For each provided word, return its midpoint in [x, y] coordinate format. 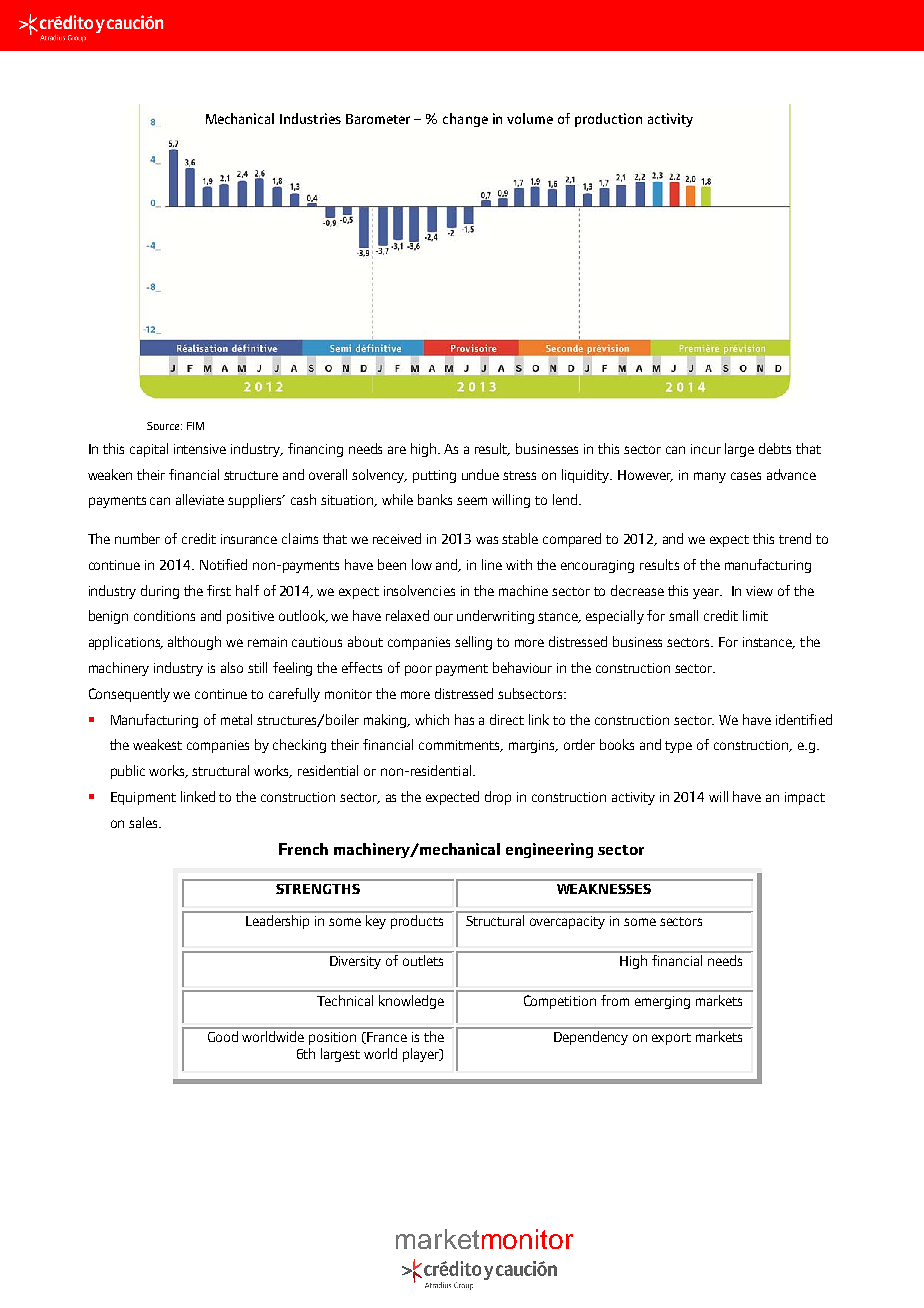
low [422, 564]
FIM [195, 426]
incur [706, 449]
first [219, 590]
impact [805, 798]
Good [223, 1036]
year [707, 593]
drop [498, 798]
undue [480, 474]
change [465, 120]
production [608, 120]
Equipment [143, 798]
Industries [310, 118]
